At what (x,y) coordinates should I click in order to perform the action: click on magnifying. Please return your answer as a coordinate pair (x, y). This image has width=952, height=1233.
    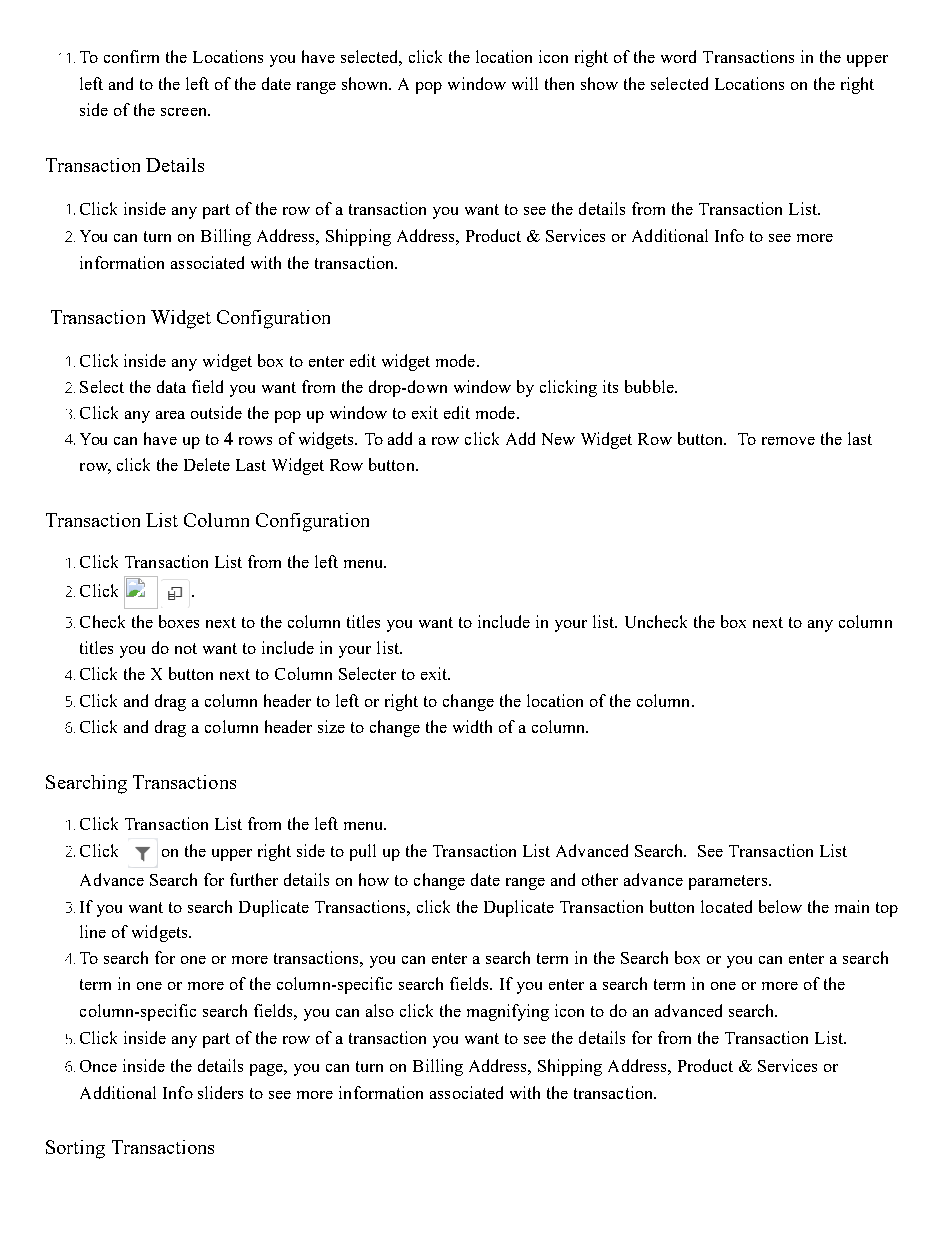
    Looking at the image, I should click on (508, 1012).
